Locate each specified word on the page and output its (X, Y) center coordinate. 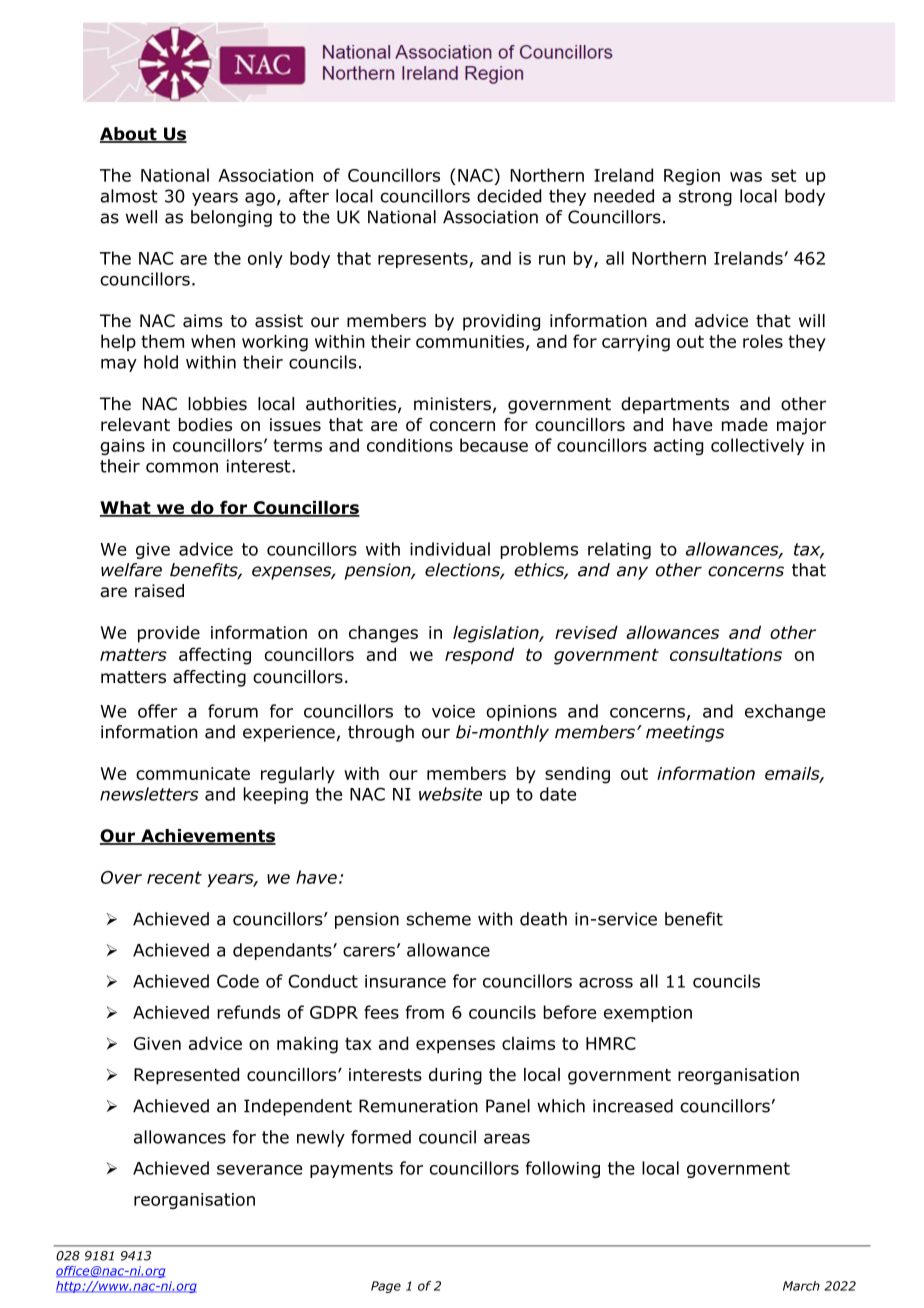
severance (259, 1170)
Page (386, 1287)
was (746, 177)
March (801, 1286)
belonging (231, 218)
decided (509, 196)
